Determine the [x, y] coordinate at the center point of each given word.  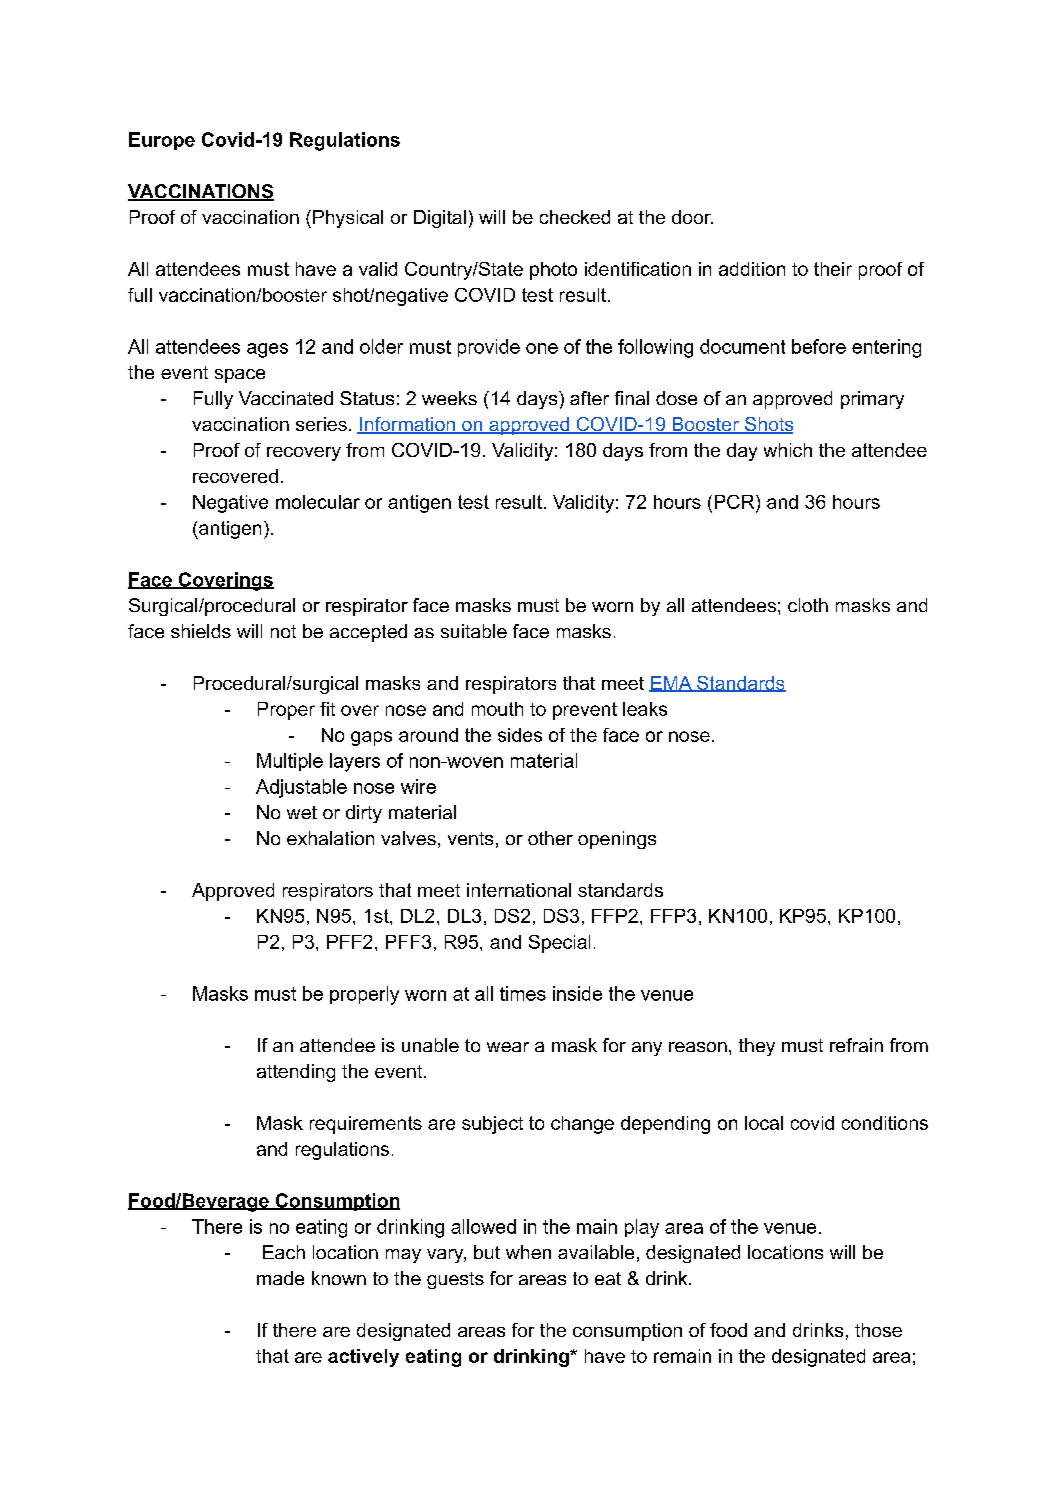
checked [575, 217]
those [878, 1330]
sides [520, 735]
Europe [162, 141]
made [280, 1278]
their [833, 269]
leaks [645, 709]
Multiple [290, 762]
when [528, 1252]
